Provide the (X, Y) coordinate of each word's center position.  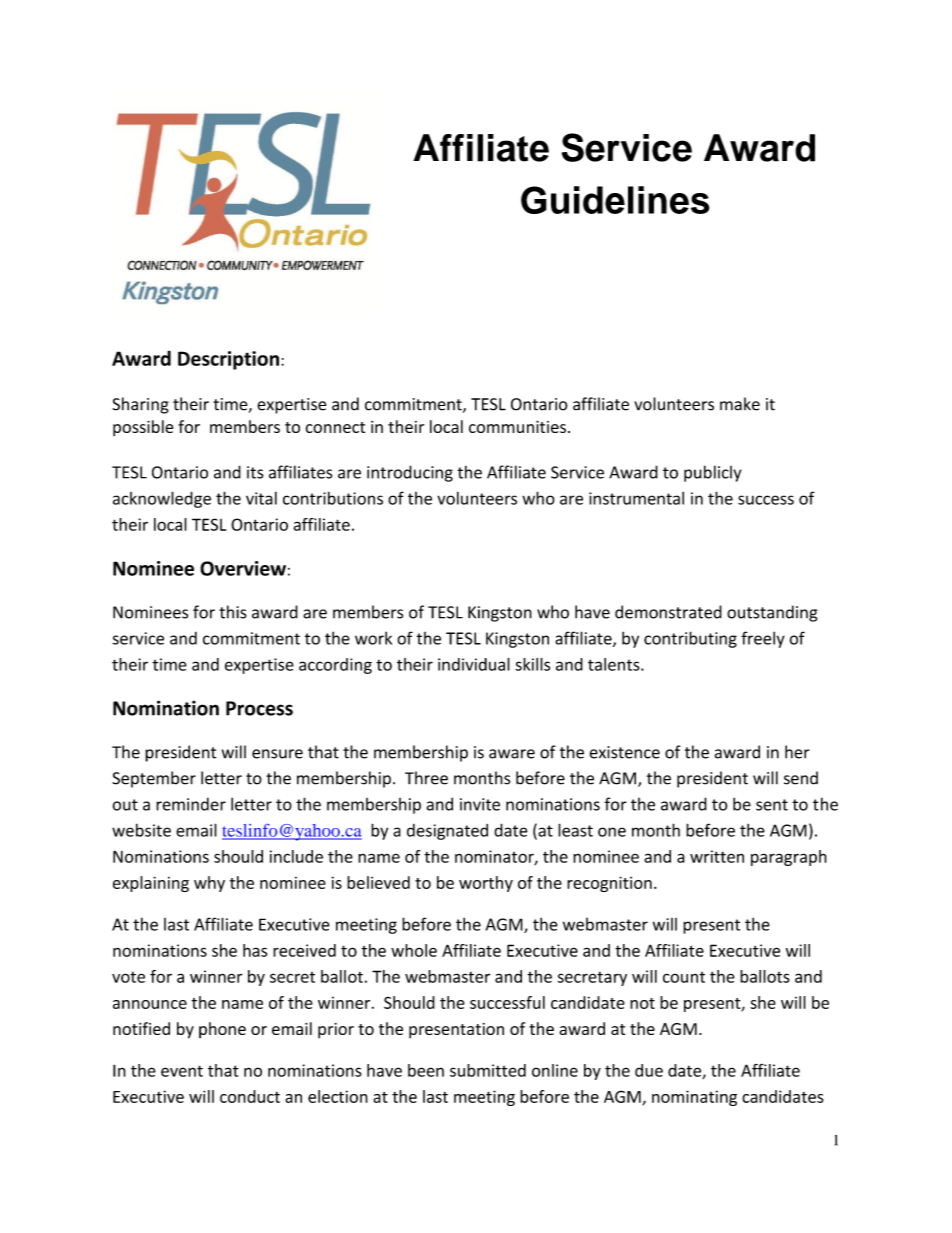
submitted (488, 1070)
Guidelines (615, 200)
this (233, 612)
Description (228, 360)
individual (474, 664)
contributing (690, 639)
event (182, 1071)
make (740, 404)
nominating (694, 1098)
